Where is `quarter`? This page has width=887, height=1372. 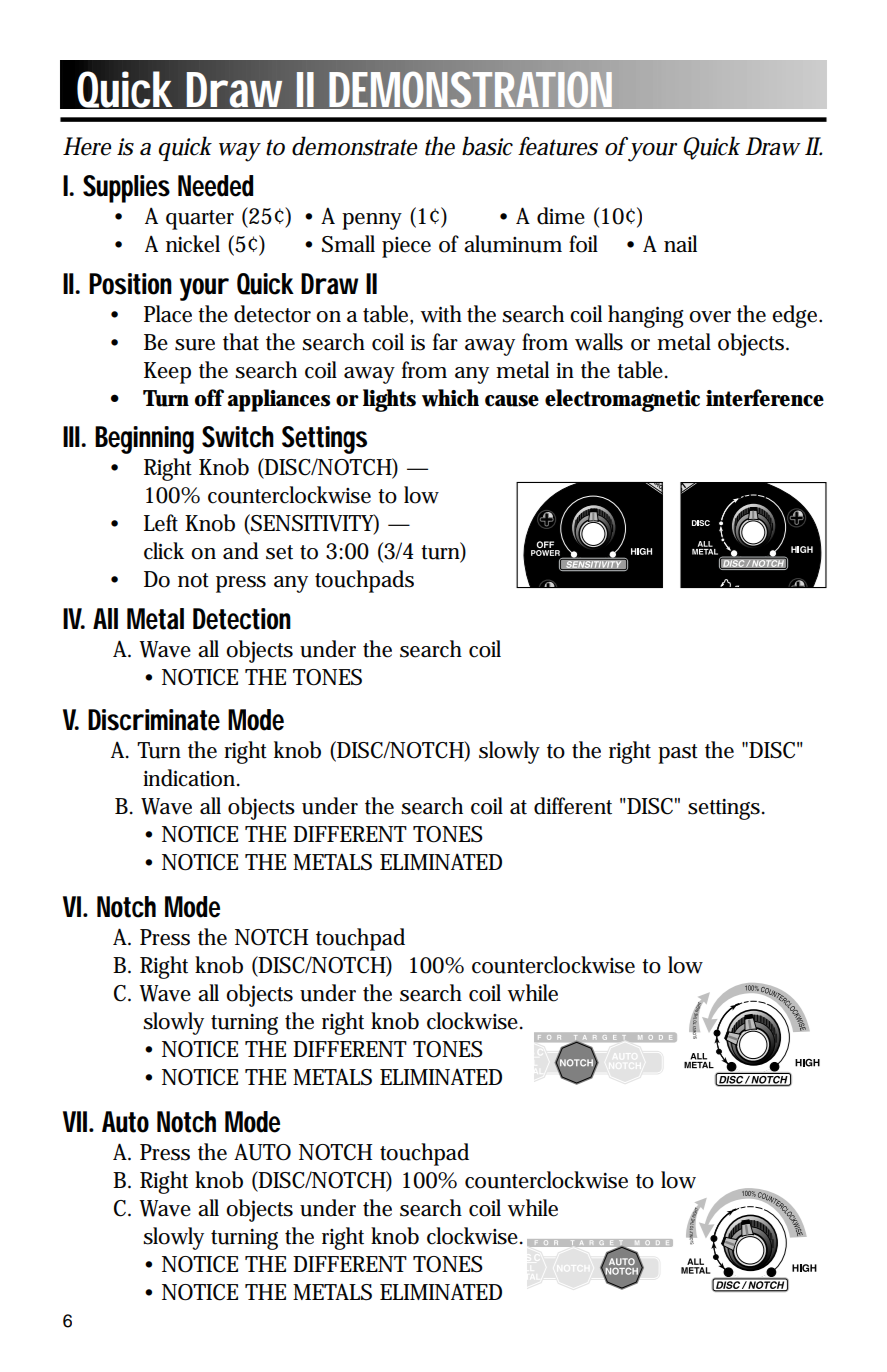
quarter is located at coordinates (200, 220).
